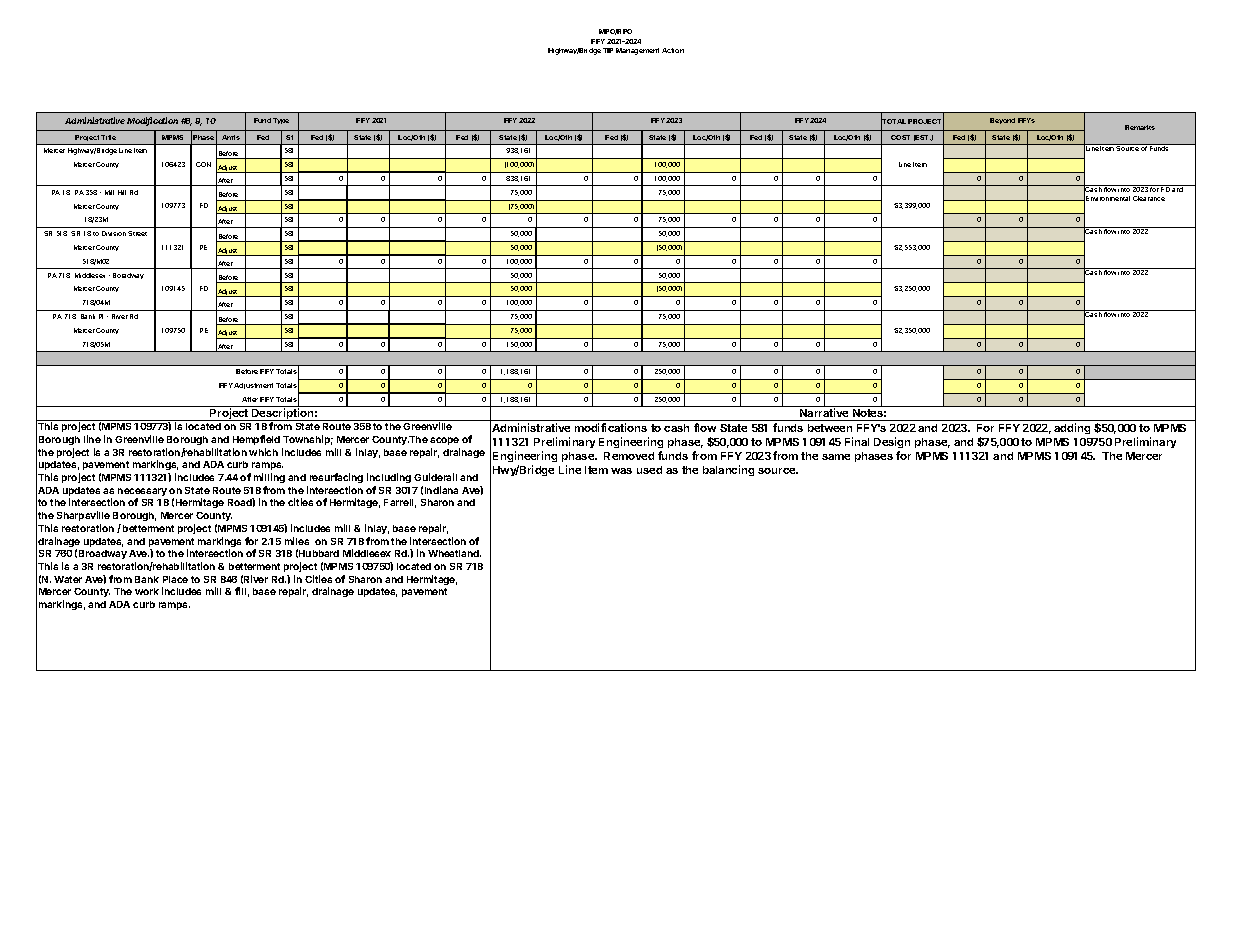 This document has width=1233, height=952. What do you see at coordinates (114, 233) in the document?
I see `Division` at bounding box center [114, 233].
